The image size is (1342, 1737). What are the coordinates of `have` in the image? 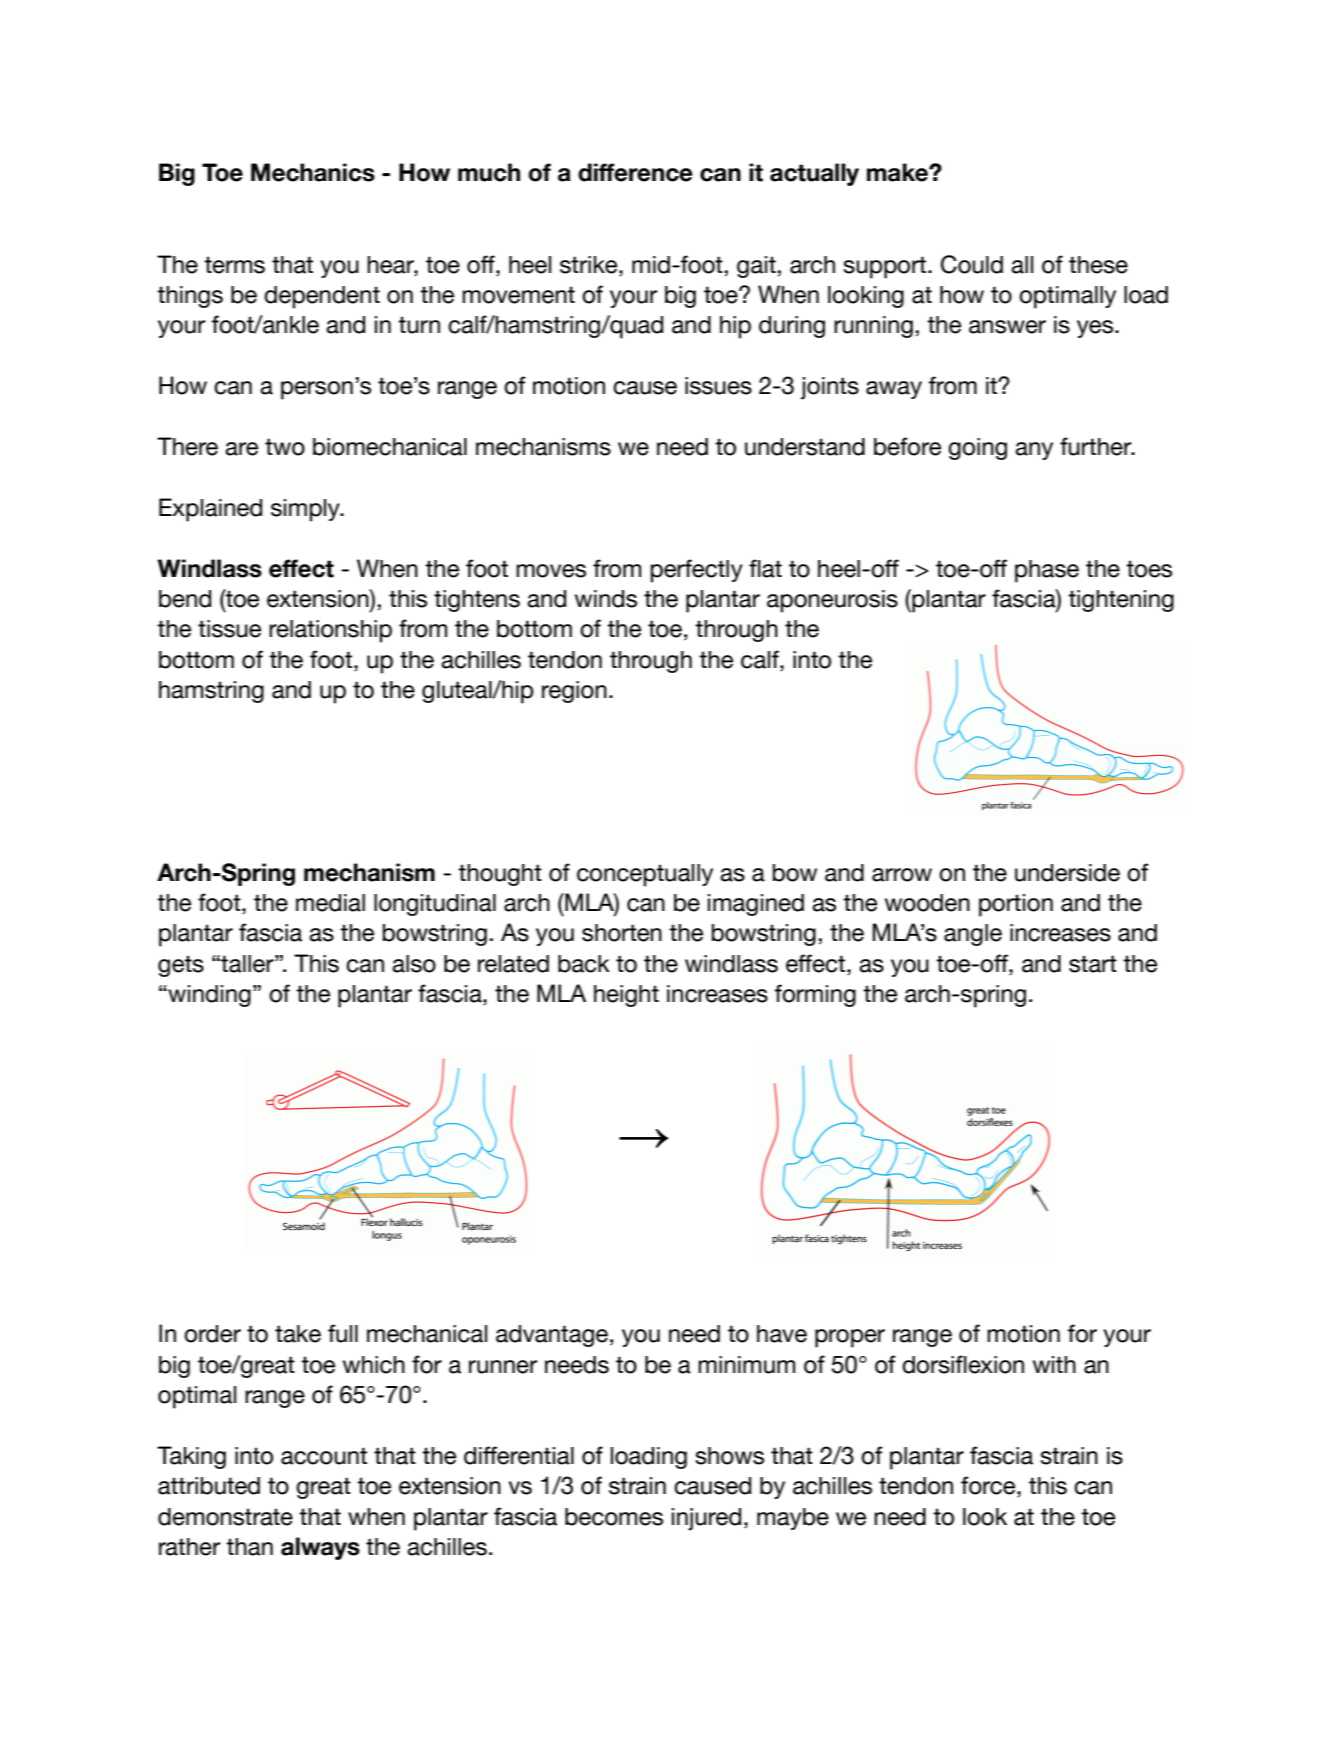 It's located at (782, 1334).
